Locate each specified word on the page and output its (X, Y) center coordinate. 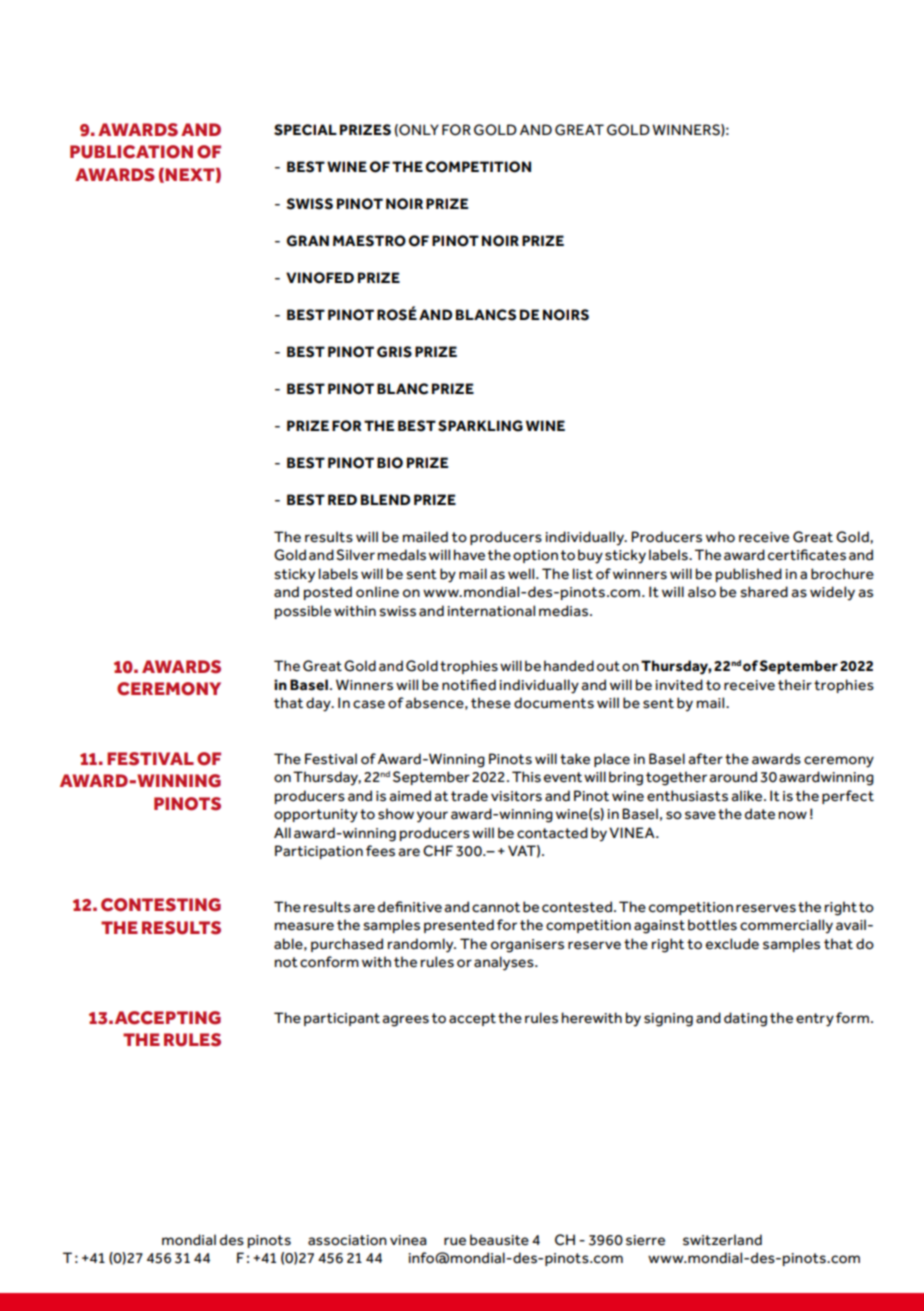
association (347, 1240)
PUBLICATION (131, 152)
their (795, 685)
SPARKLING (480, 426)
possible (303, 612)
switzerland (722, 1240)
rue (455, 1241)
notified (469, 685)
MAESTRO (369, 241)
